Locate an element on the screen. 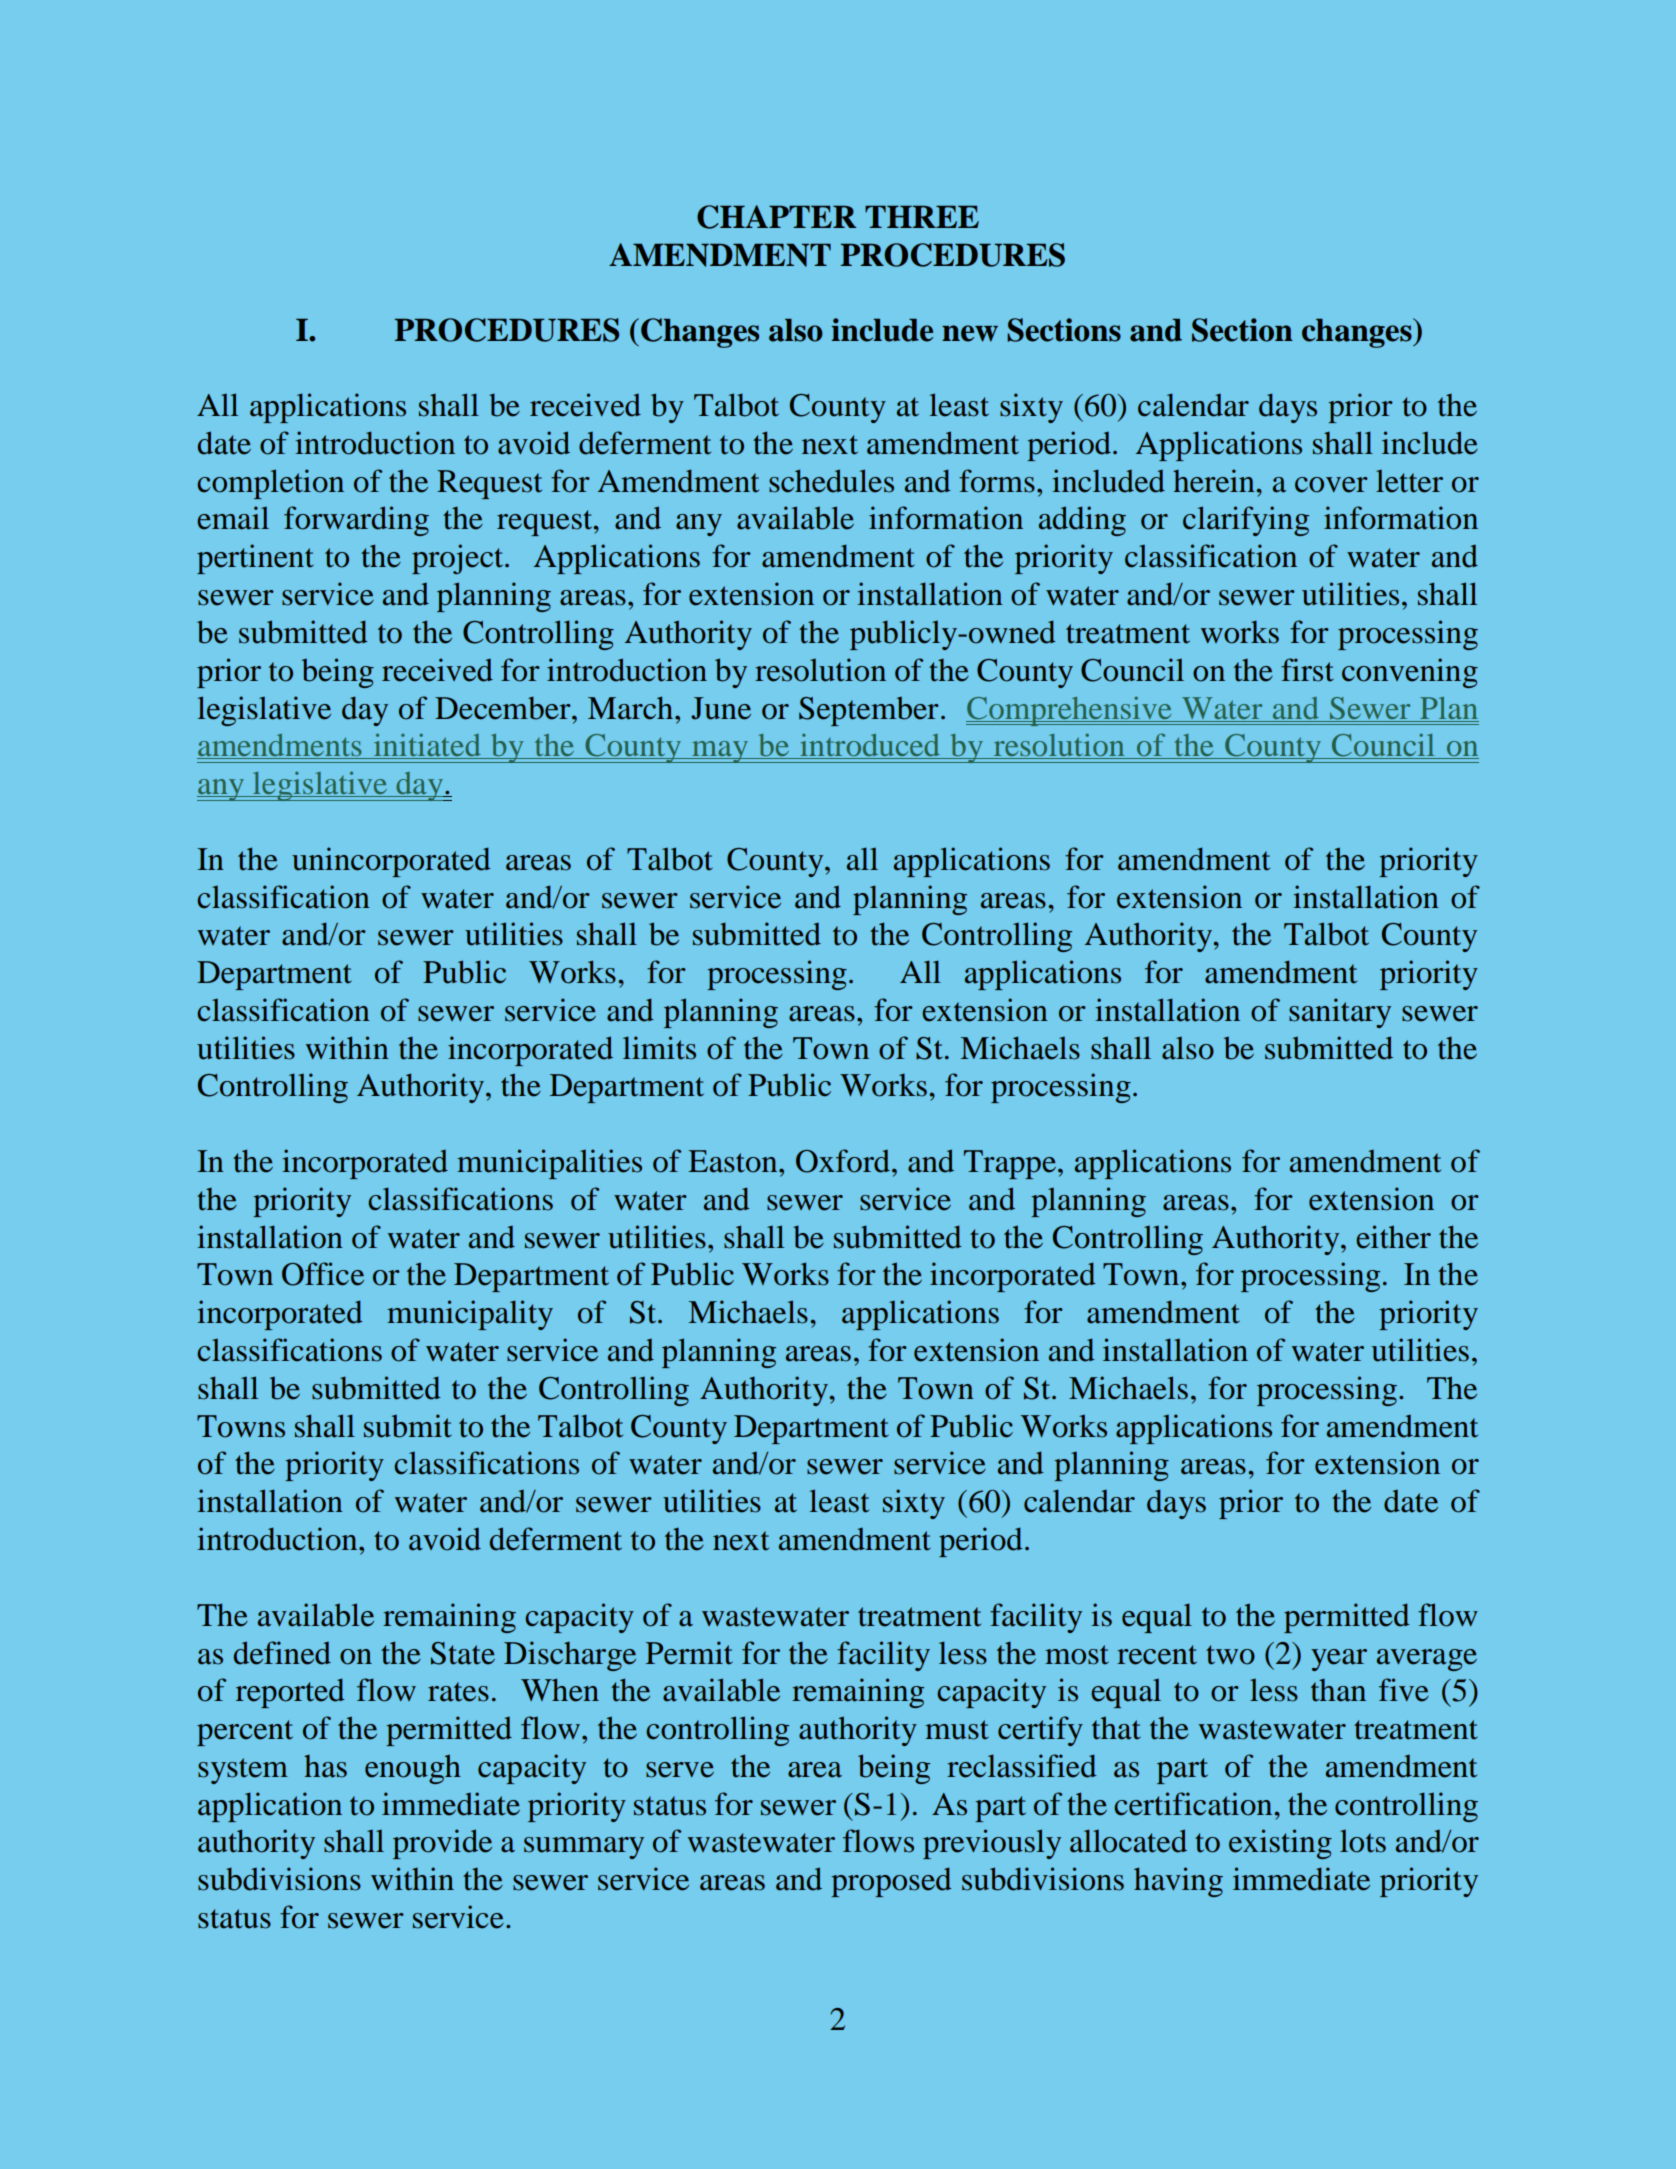  provide is located at coordinates (442, 1844).
